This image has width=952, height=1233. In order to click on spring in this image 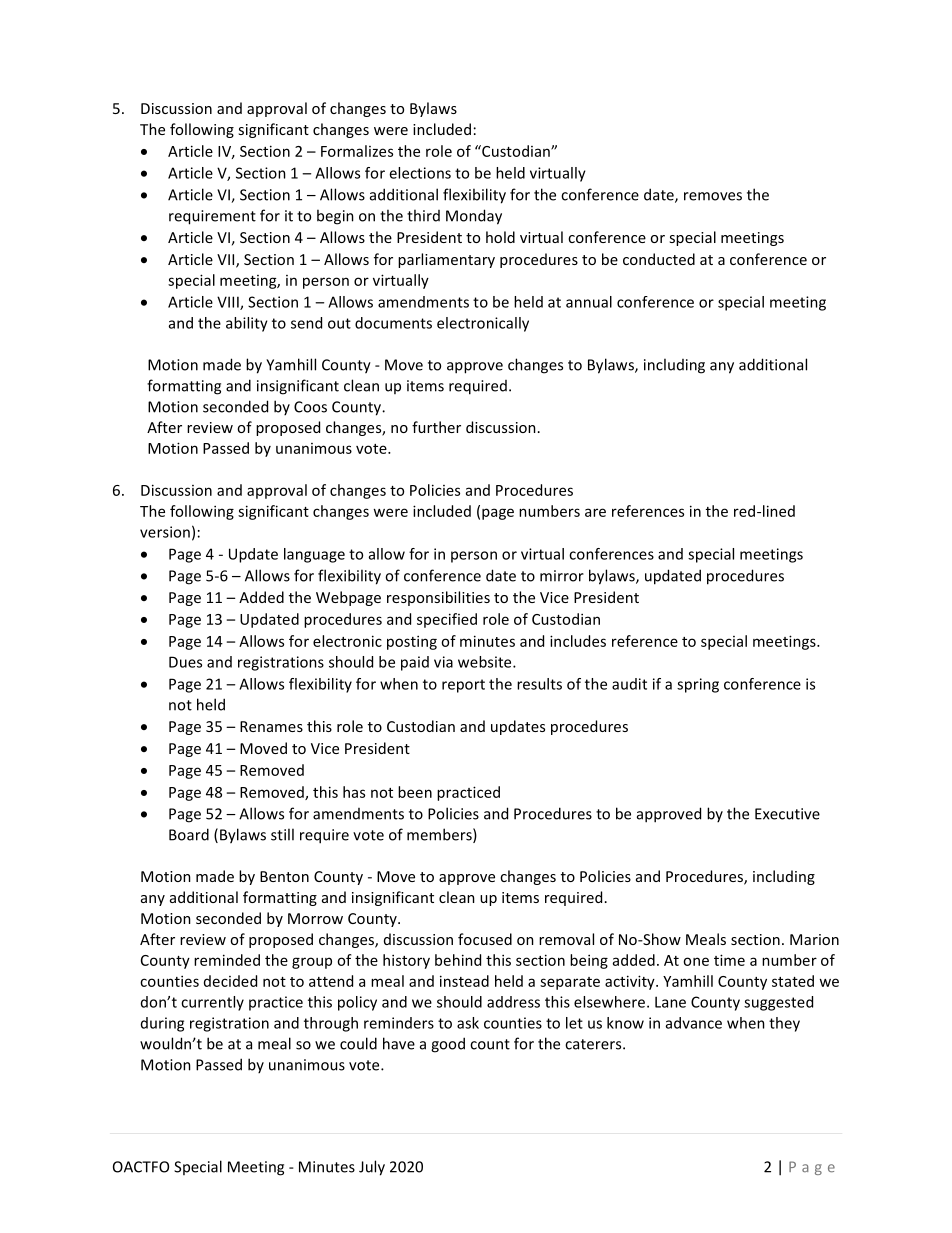, I will do `click(698, 685)`.
